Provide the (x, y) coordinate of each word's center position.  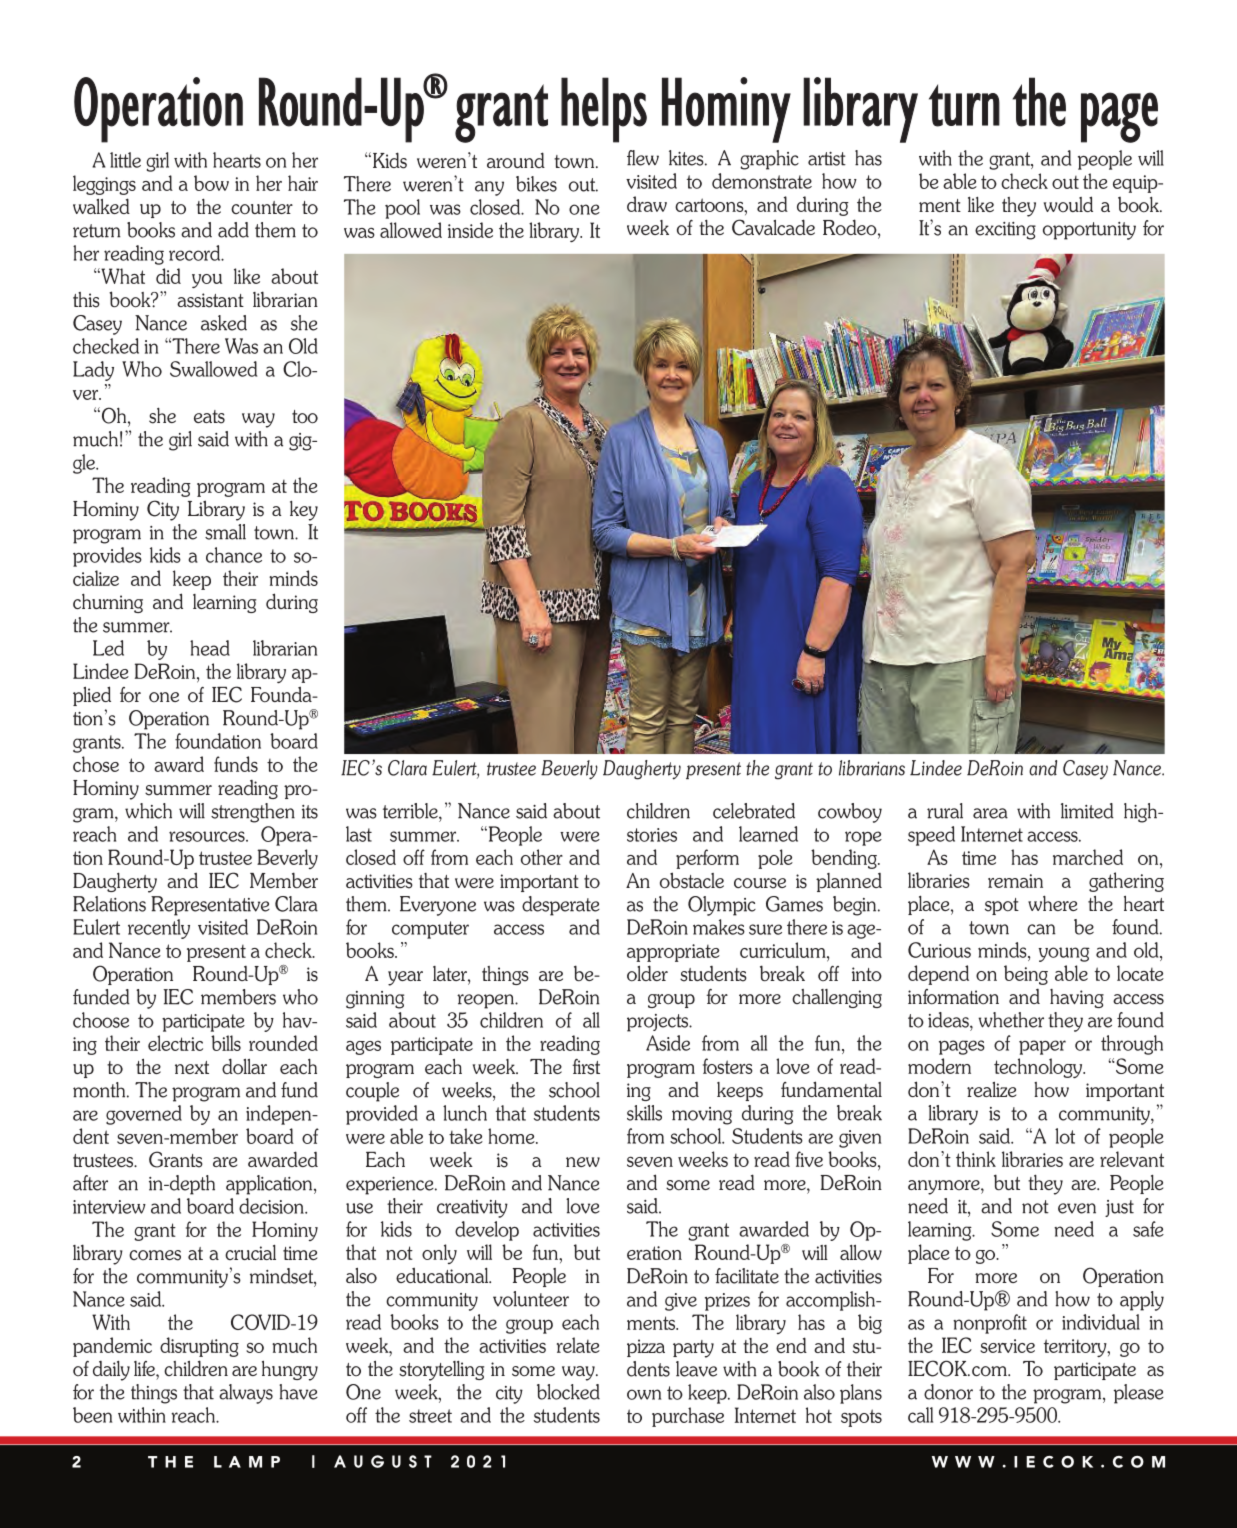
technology (1039, 1068)
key (304, 511)
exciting (1005, 231)
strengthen (253, 813)
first (586, 1067)
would (1068, 204)
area (990, 813)
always (246, 1394)
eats (209, 417)
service (1007, 1346)
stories (652, 835)
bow (211, 183)
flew (643, 158)
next (192, 1067)
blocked (568, 1392)
